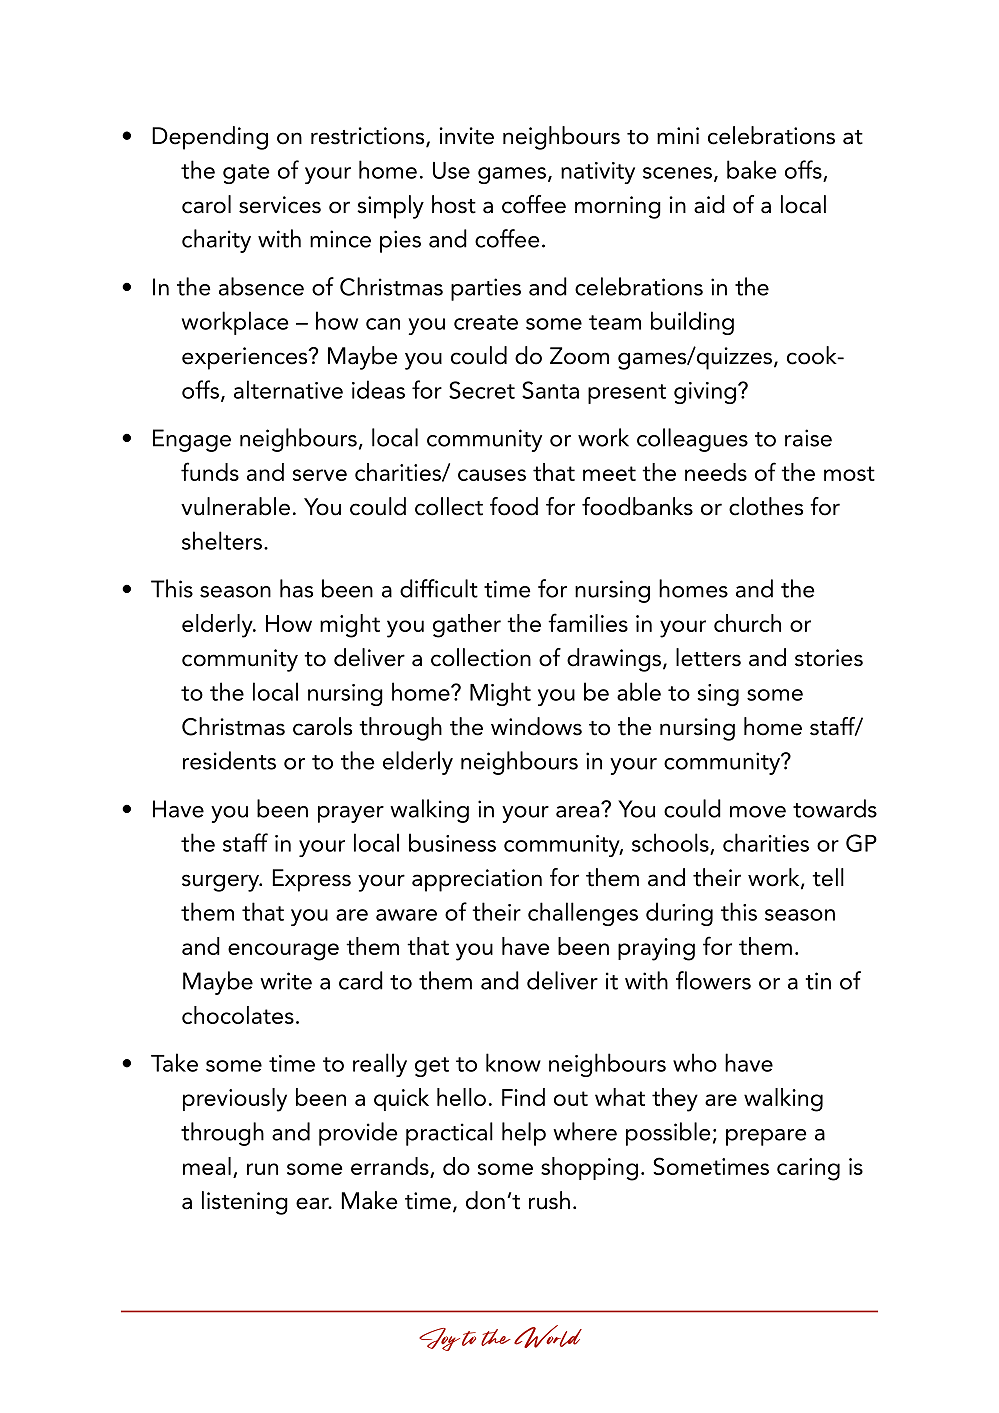 The height and width of the document is (1413, 999). Describe the element at coordinates (808, 1169) in the document. I see `caring` at that location.
